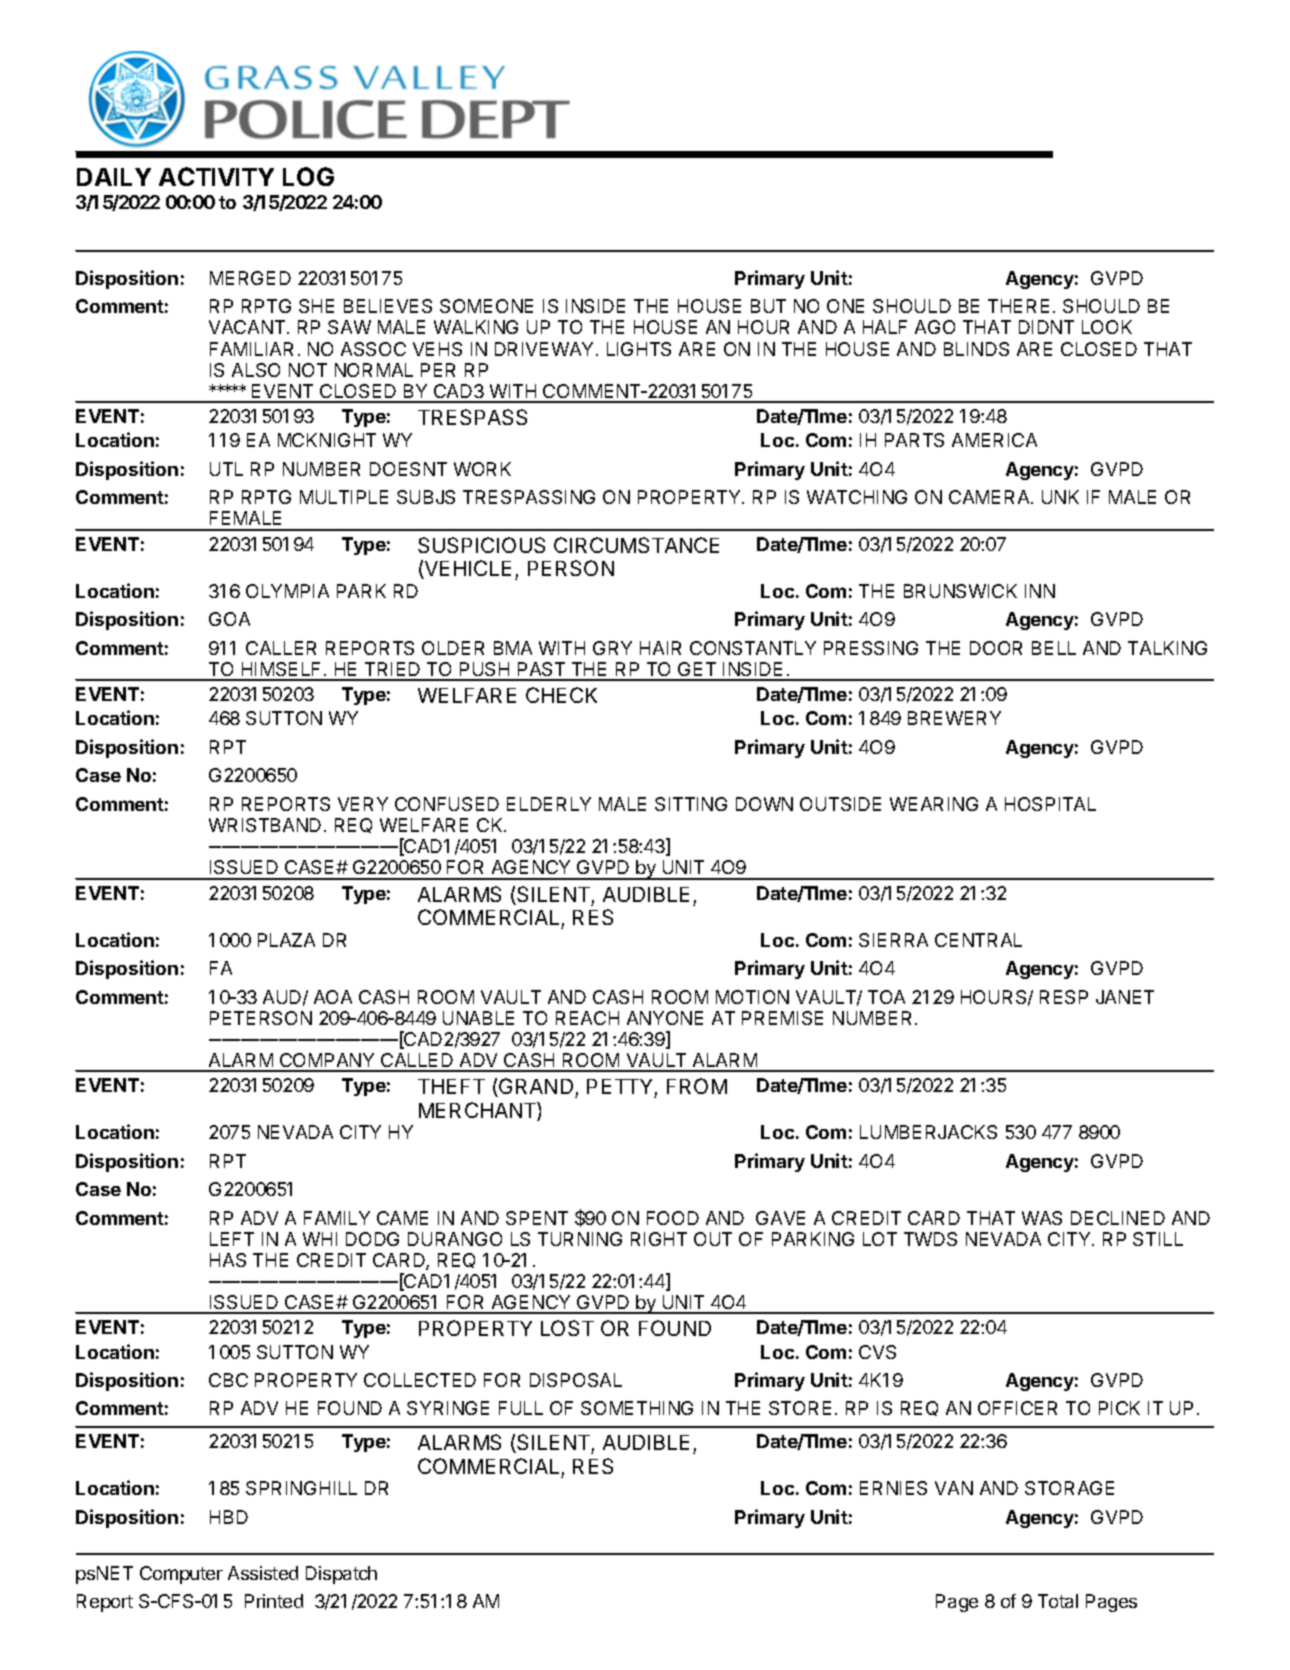 This screenshot has width=1290, height=1670. I want to click on THERE, so click(1018, 306).
